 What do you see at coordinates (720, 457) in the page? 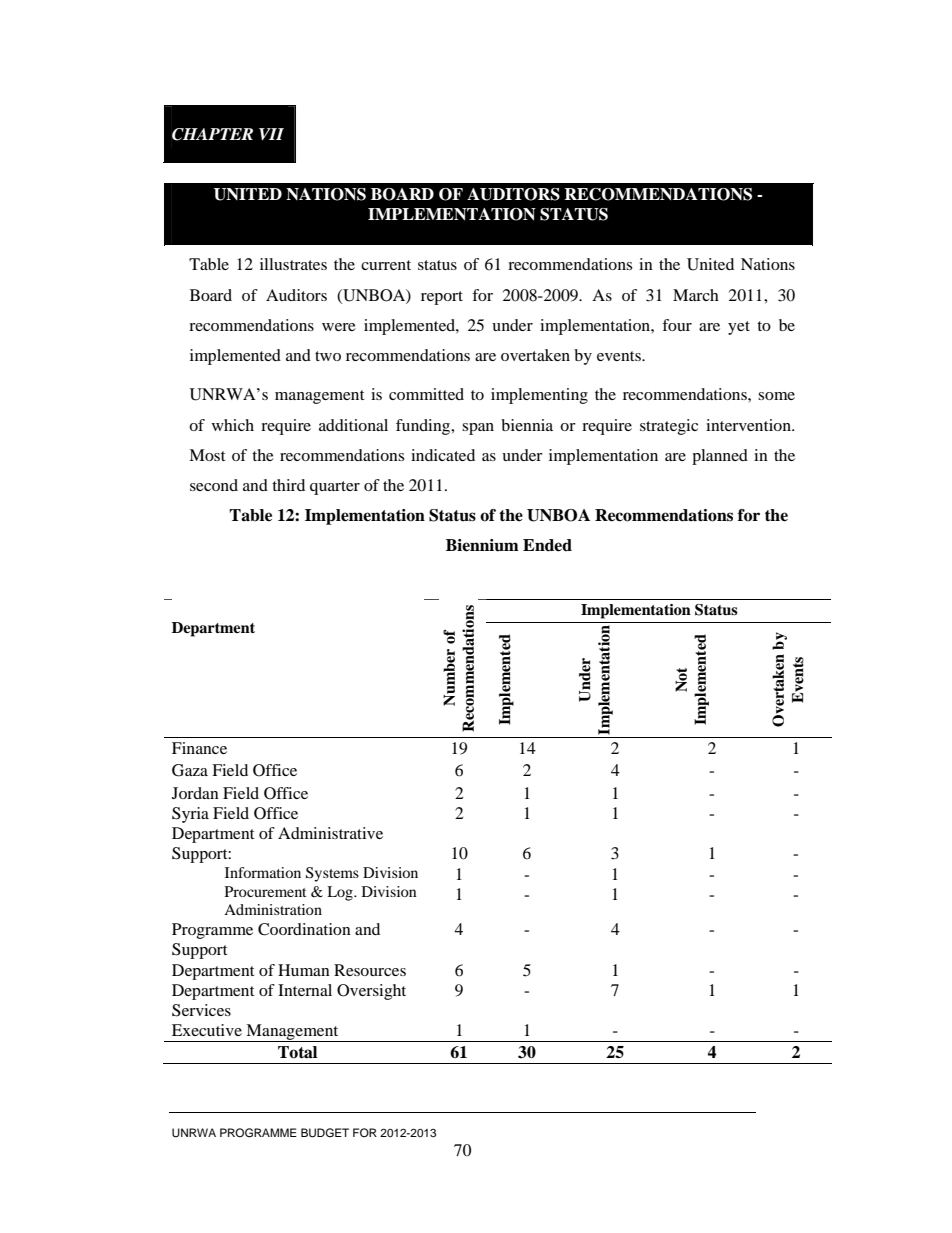
I see `planned` at bounding box center [720, 457].
